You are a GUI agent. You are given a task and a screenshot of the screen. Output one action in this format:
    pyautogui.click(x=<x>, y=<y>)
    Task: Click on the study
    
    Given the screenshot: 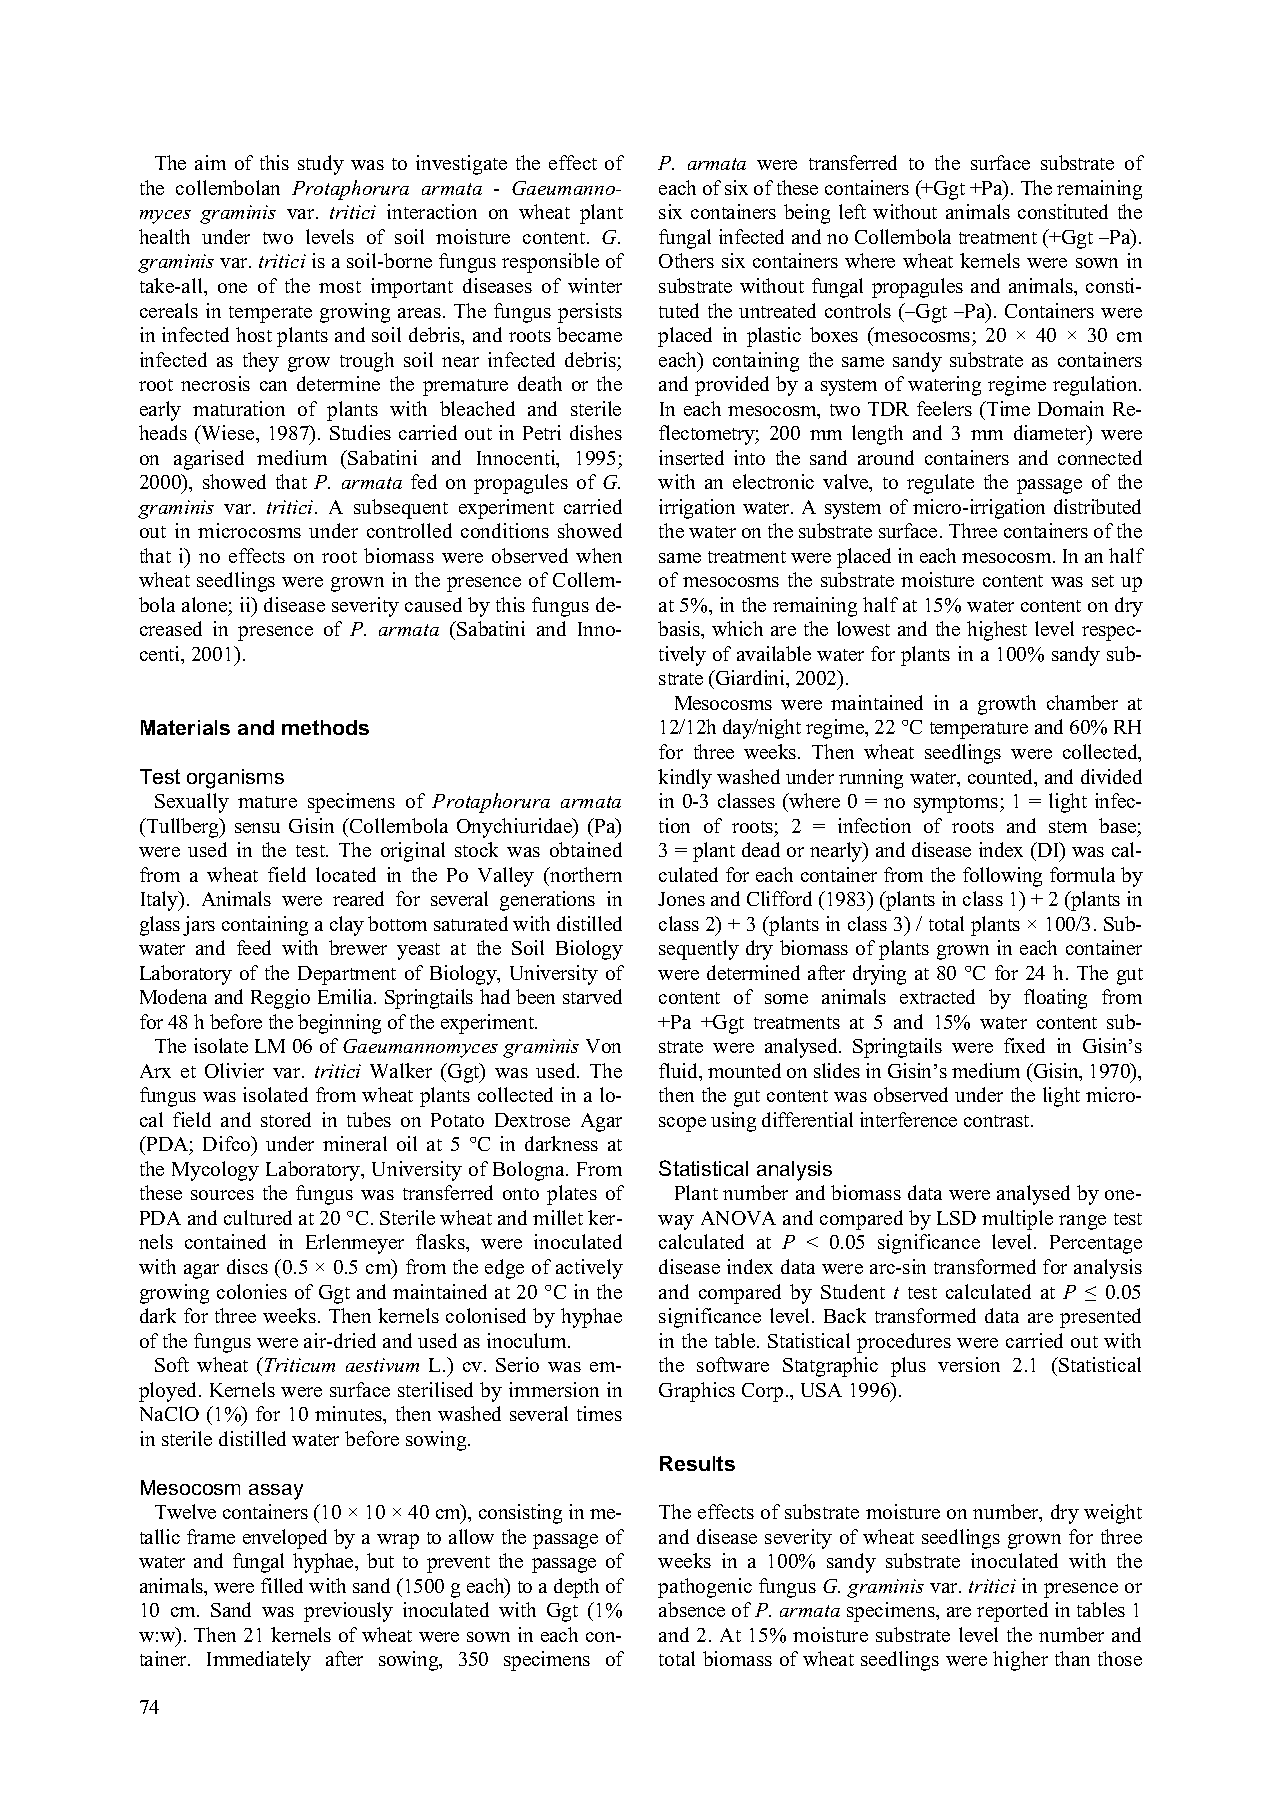 What is the action you would take?
    pyautogui.click(x=321, y=165)
